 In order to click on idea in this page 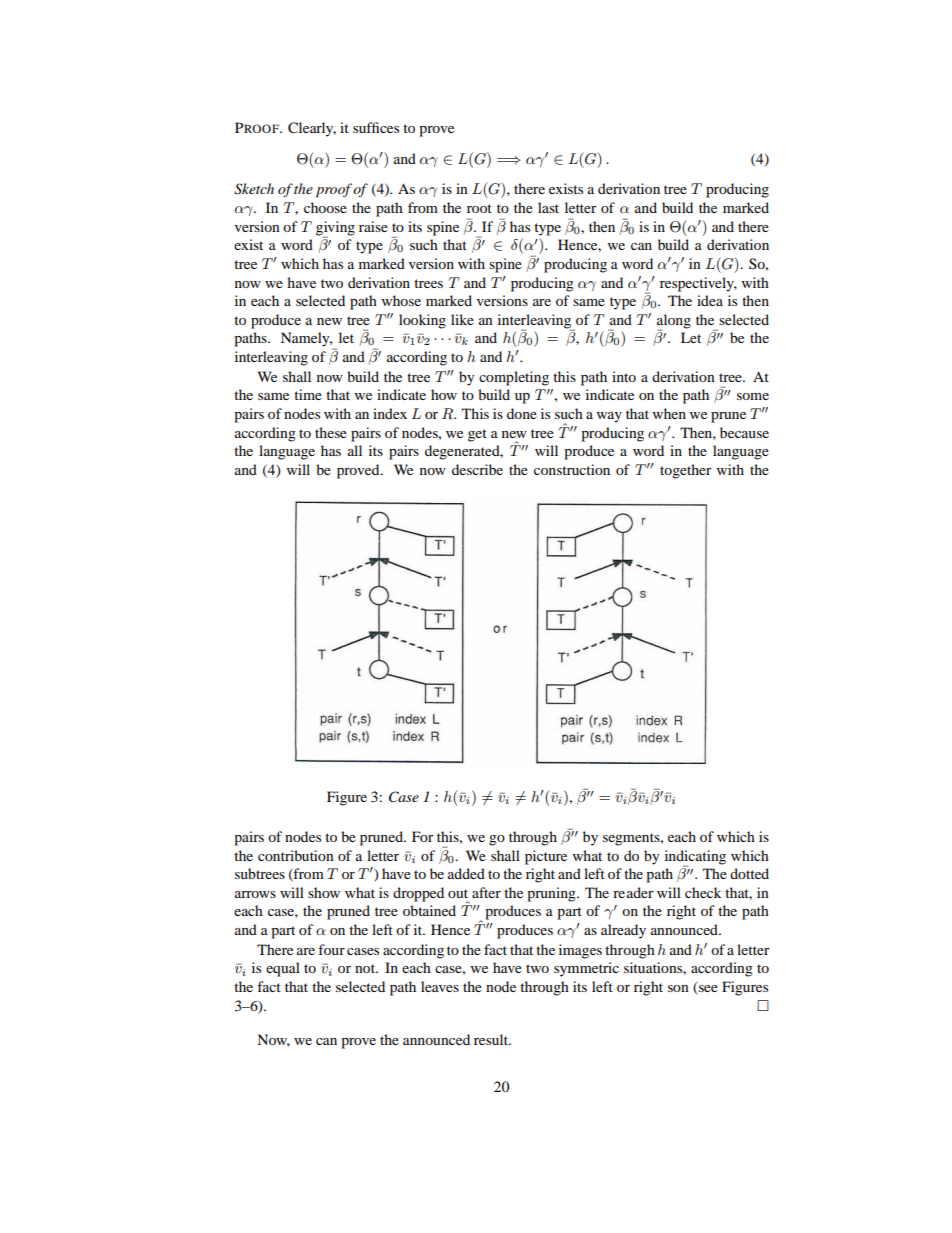, I will do `click(710, 300)`.
